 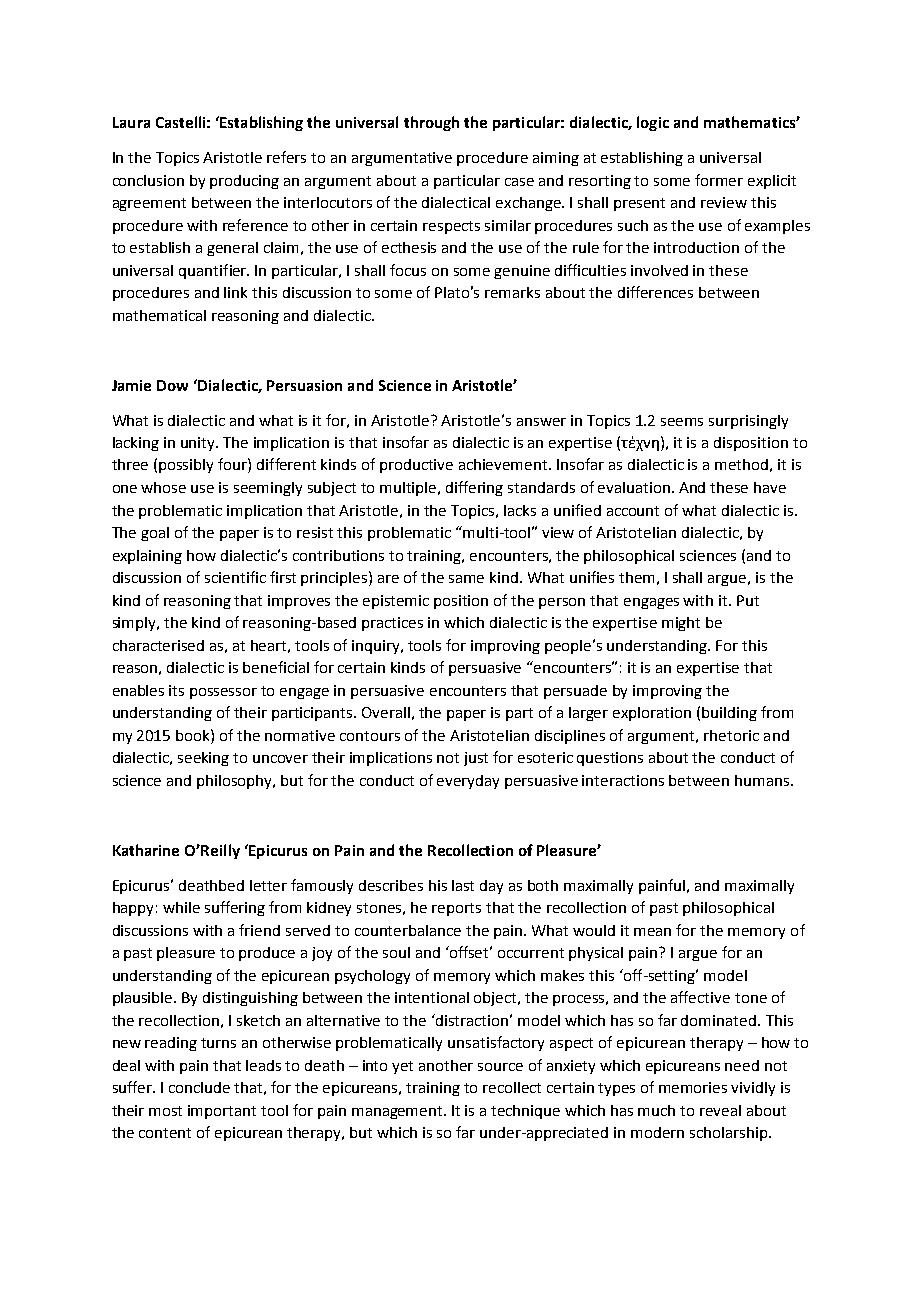 What do you see at coordinates (719, 180) in the image?
I see `former` at bounding box center [719, 180].
